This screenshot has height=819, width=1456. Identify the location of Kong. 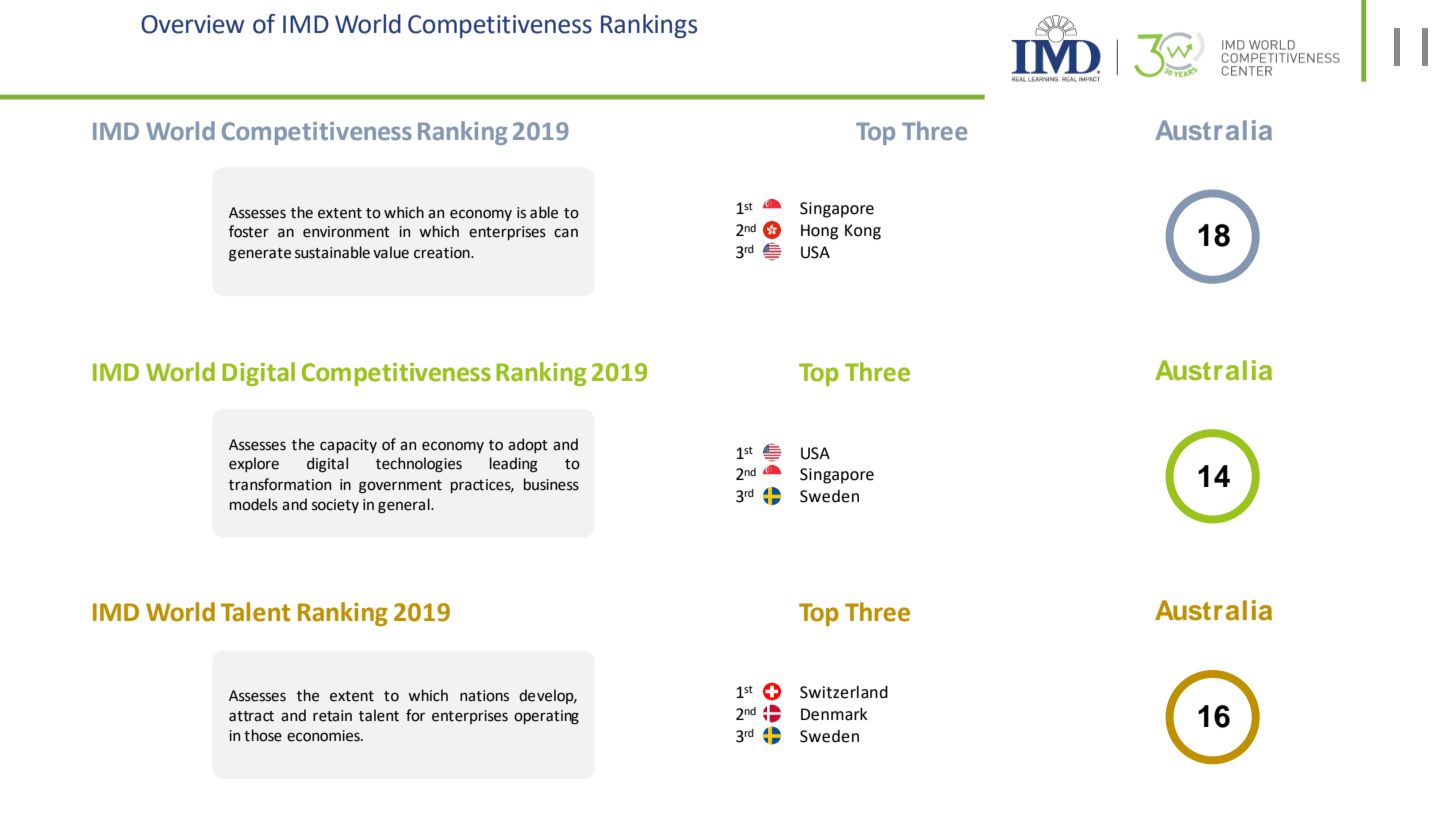
(863, 232).
